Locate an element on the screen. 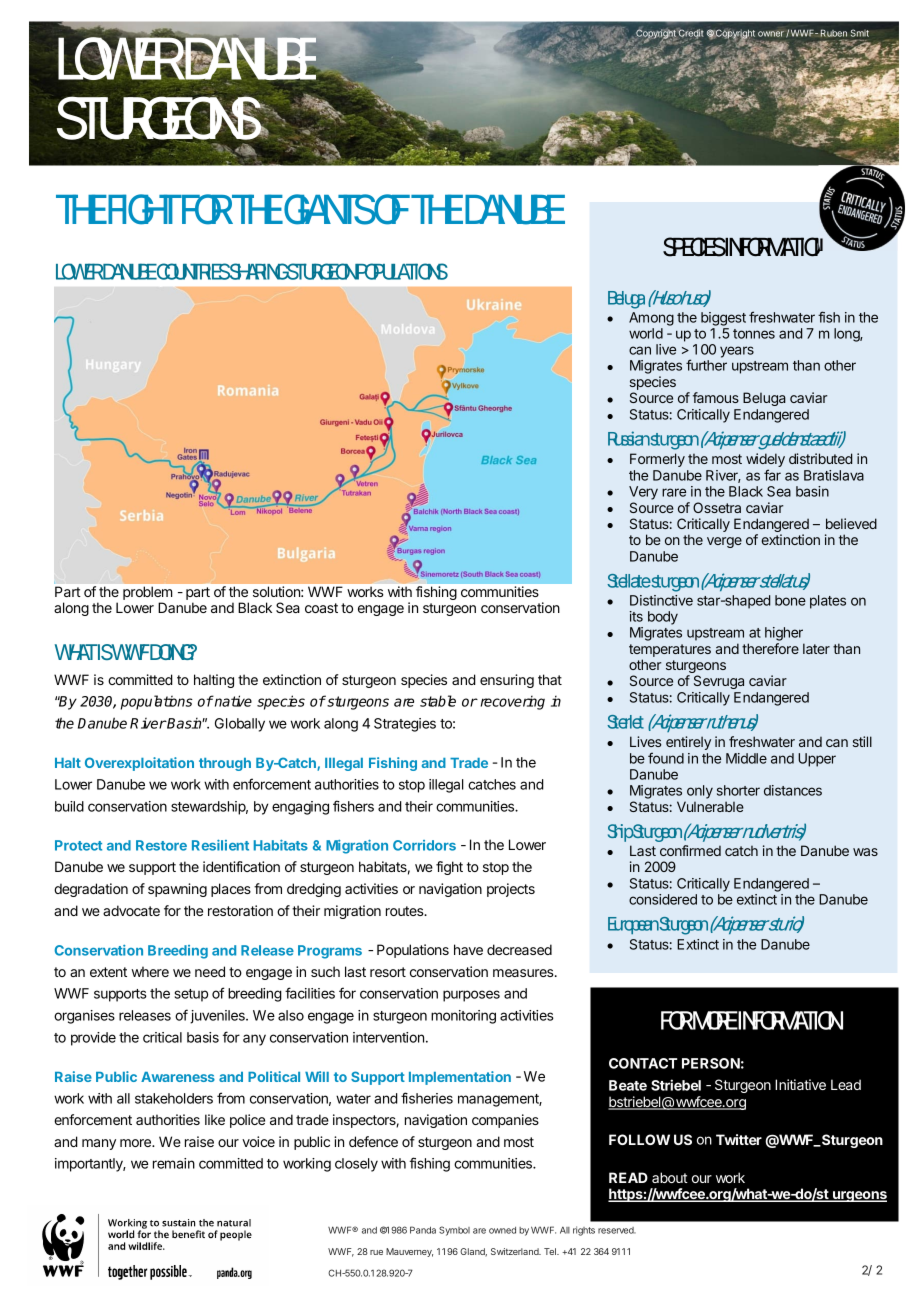  Very is located at coordinates (643, 493).
